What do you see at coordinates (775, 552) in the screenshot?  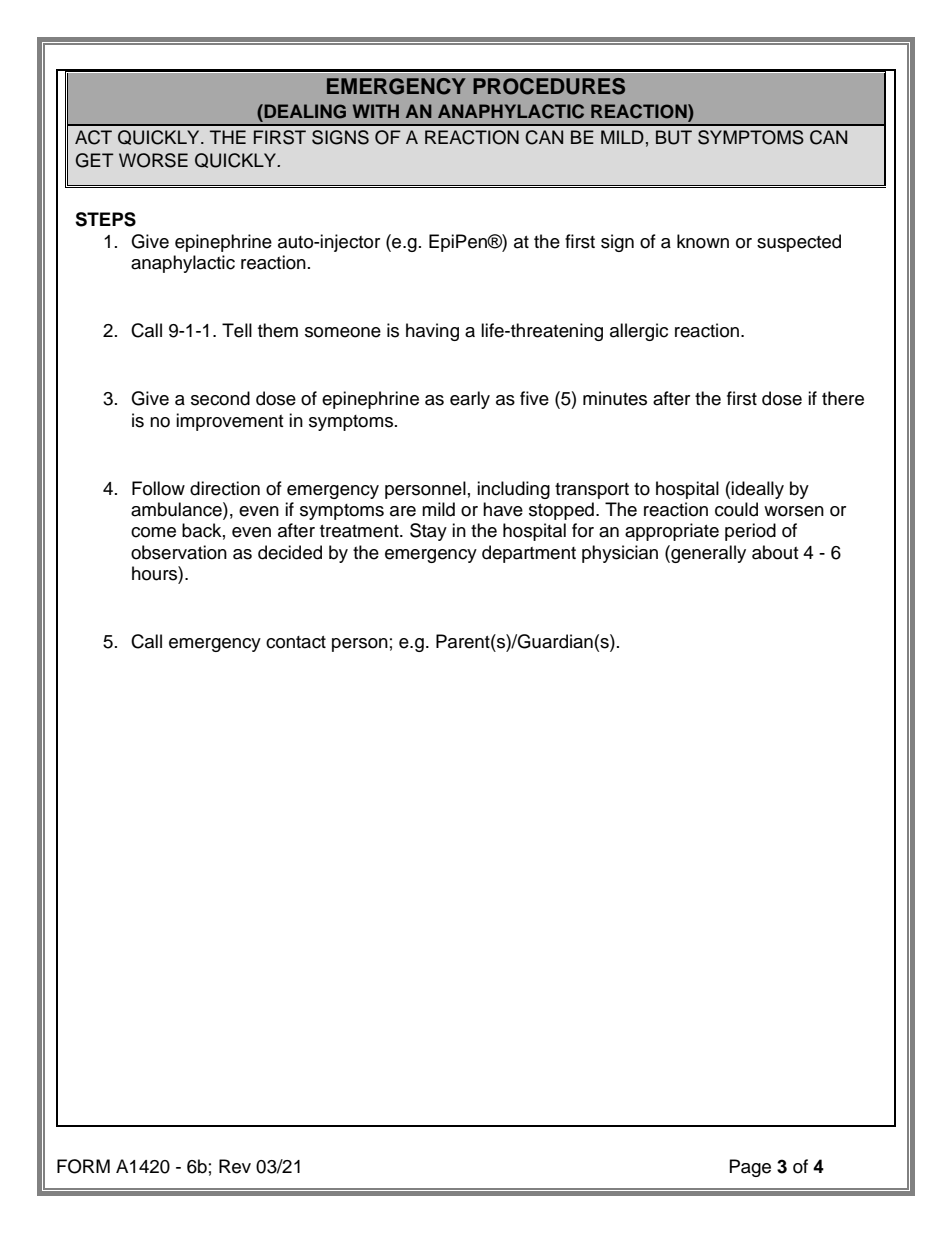 I see `about` at bounding box center [775, 552].
